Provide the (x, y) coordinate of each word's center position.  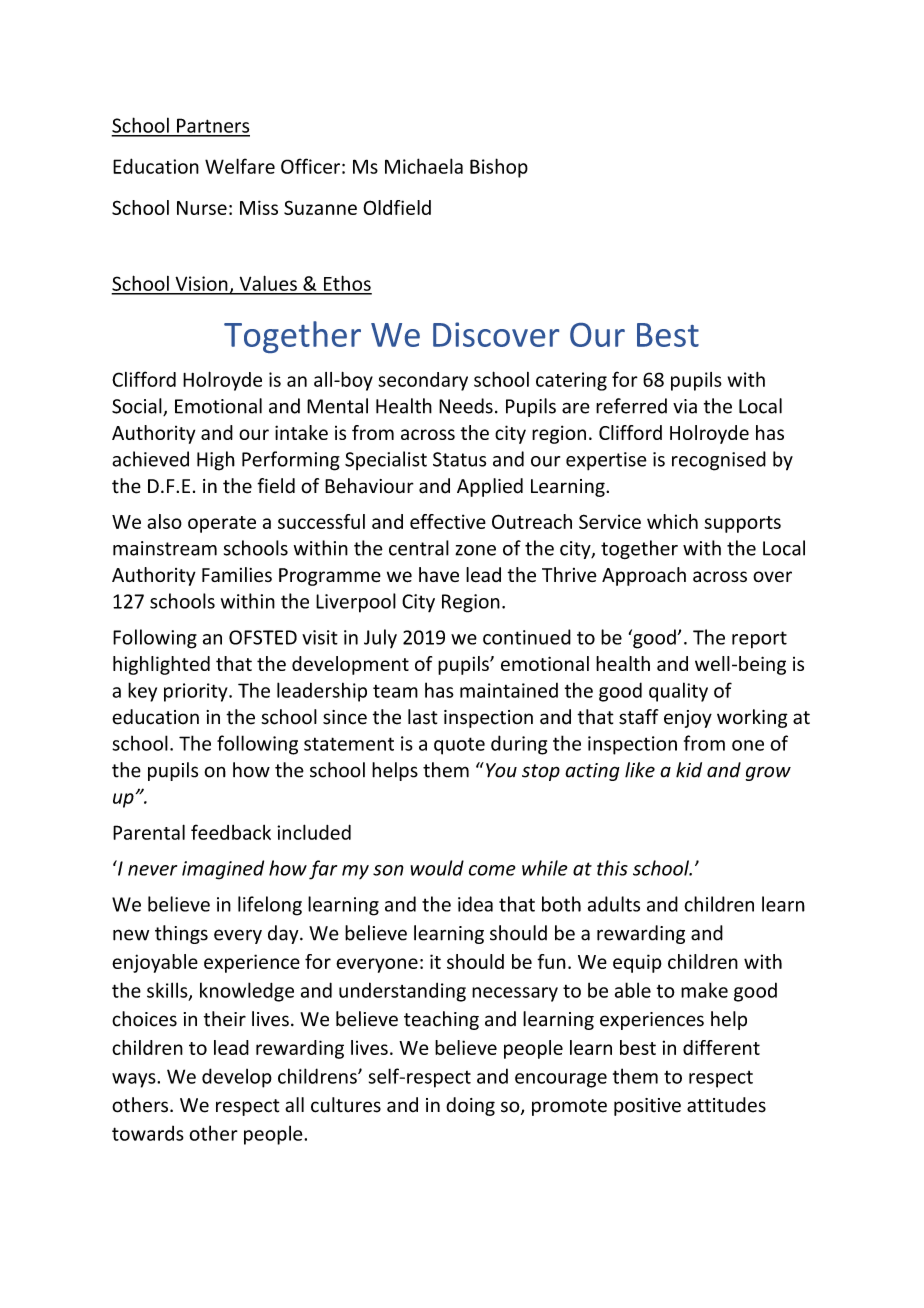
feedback (231, 832)
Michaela (424, 166)
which (672, 521)
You (501, 770)
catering (571, 381)
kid (689, 770)
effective (448, 521)
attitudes (726, 1105)
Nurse (202, 208)
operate (222, 524)
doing (470, 1106)
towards (148, 1133)
